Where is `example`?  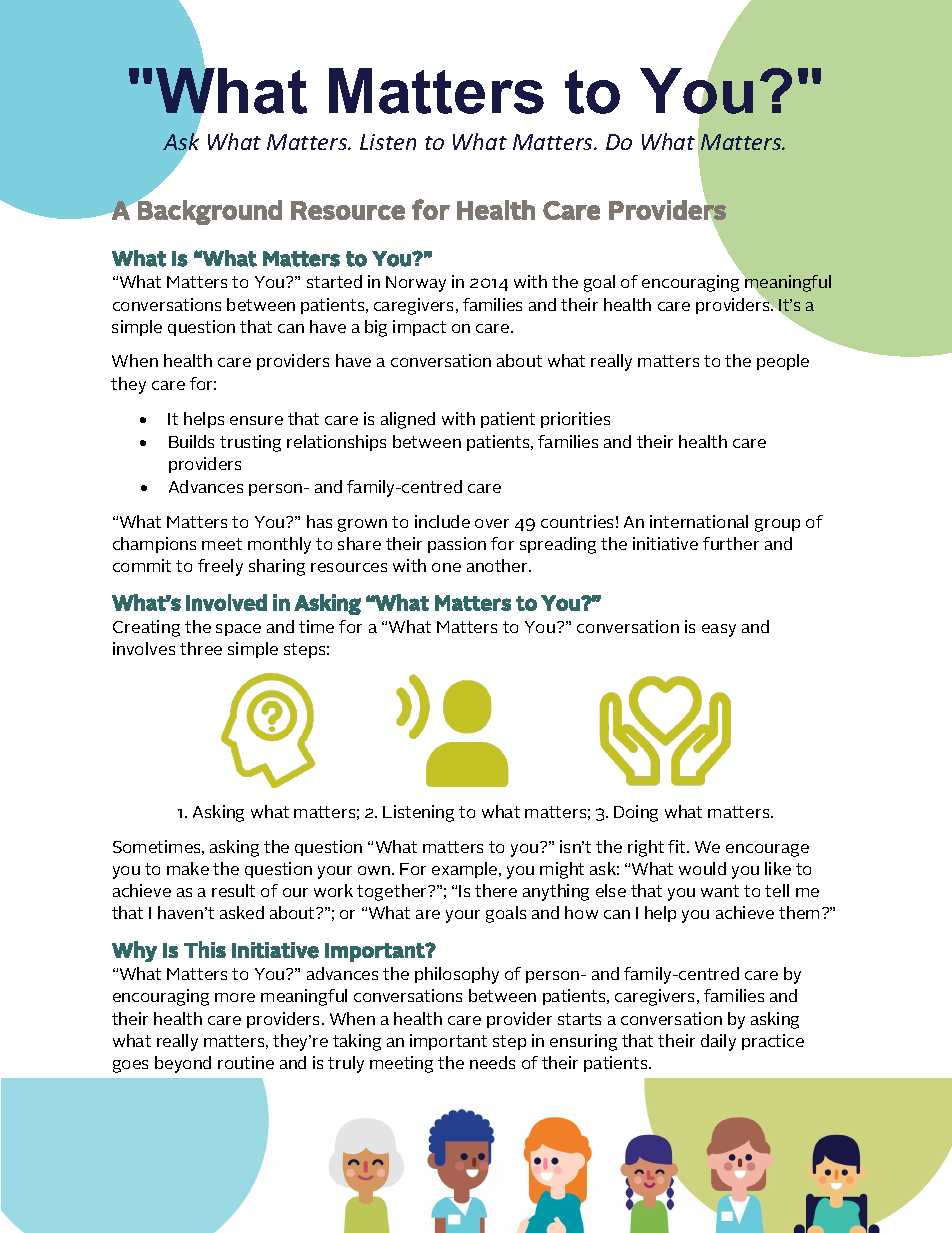
example is located at coordinates (466, 870).
